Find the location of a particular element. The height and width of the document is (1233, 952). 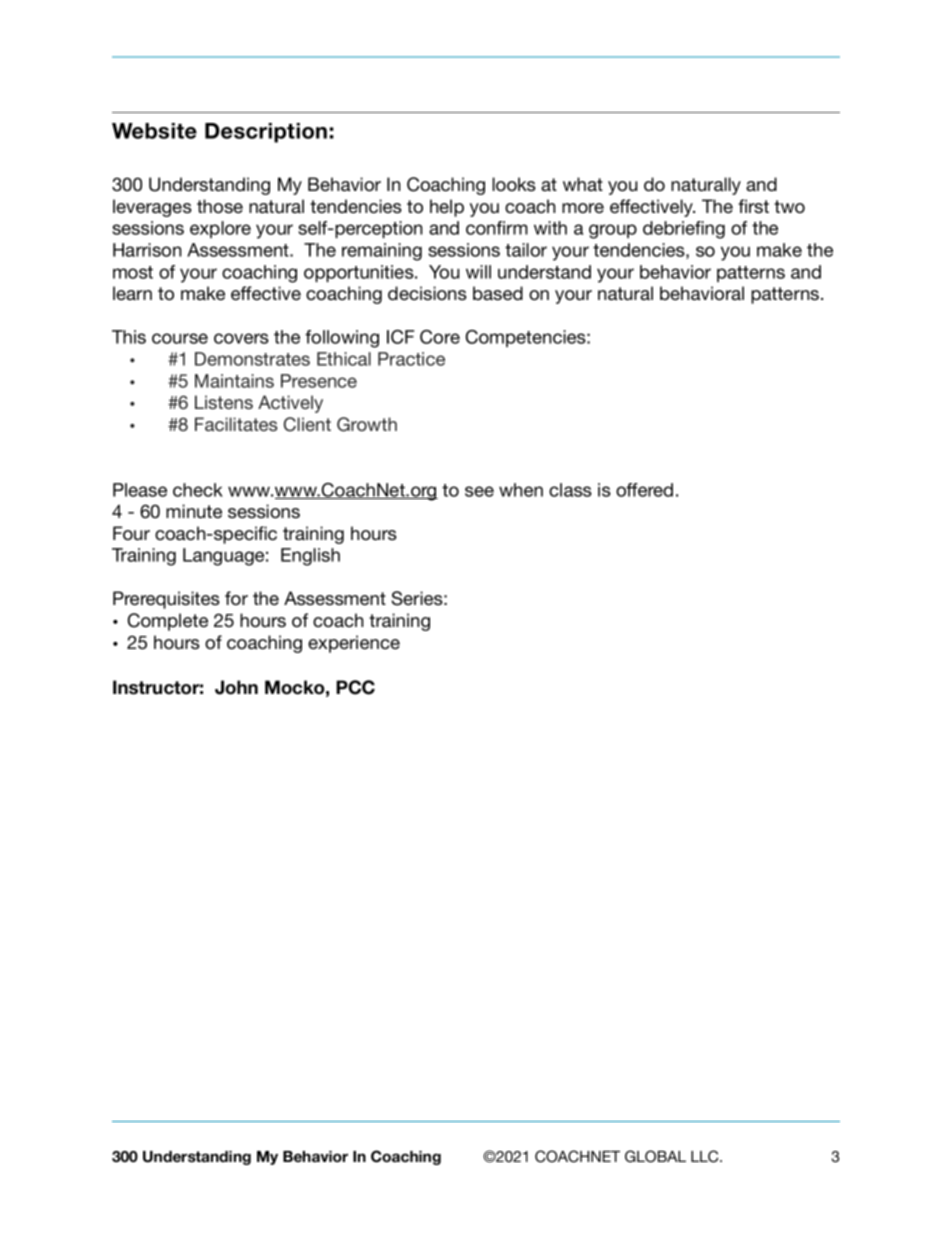

check is located at coordinates (198, 490).
